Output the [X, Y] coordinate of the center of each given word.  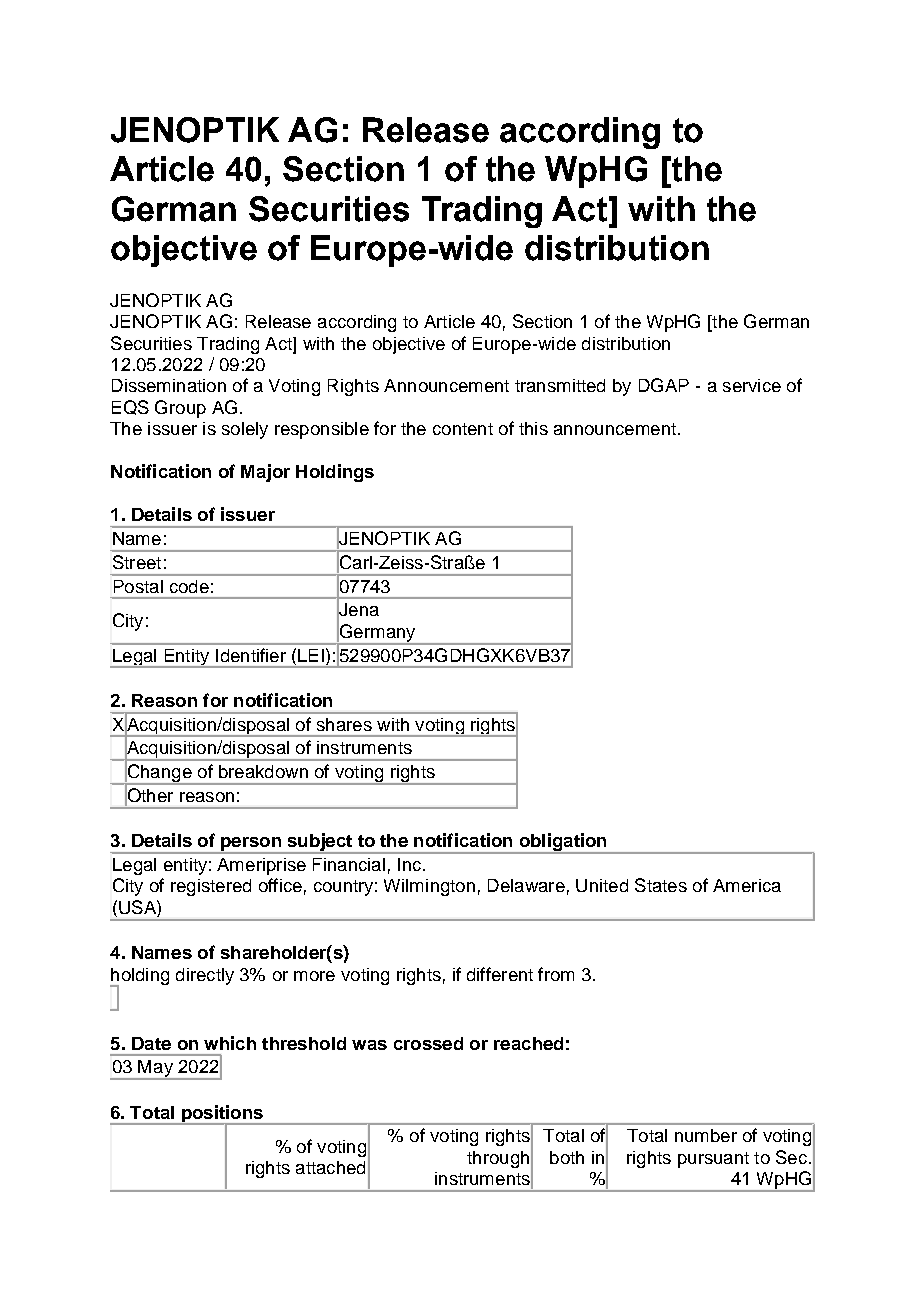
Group [180, 409]
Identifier [251, 655]
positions [222, 1115]
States [661, 885]
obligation [563, 843]
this [533, 428]
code [189, 586]
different [500, 974]
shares [344, 724]
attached [330, 1167]
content [463, 429]
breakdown [263, 771]
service [752, 385]
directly [205, 976]
